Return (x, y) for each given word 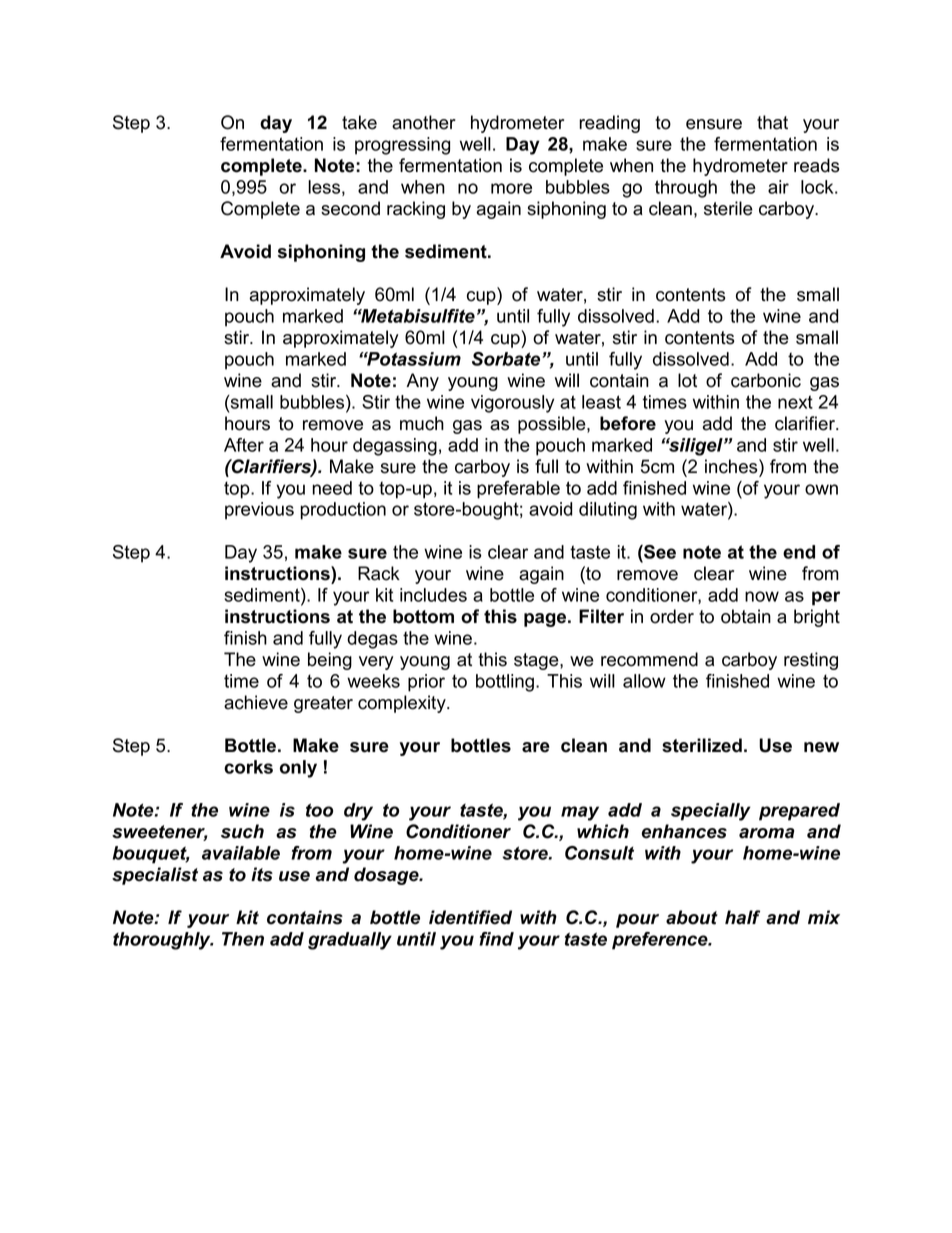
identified (470, 917)
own (821, 489)
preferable (518, 490)
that (772, 122)
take (359, 122)
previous (259, 511)
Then (243, 939)
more (511, 188)
